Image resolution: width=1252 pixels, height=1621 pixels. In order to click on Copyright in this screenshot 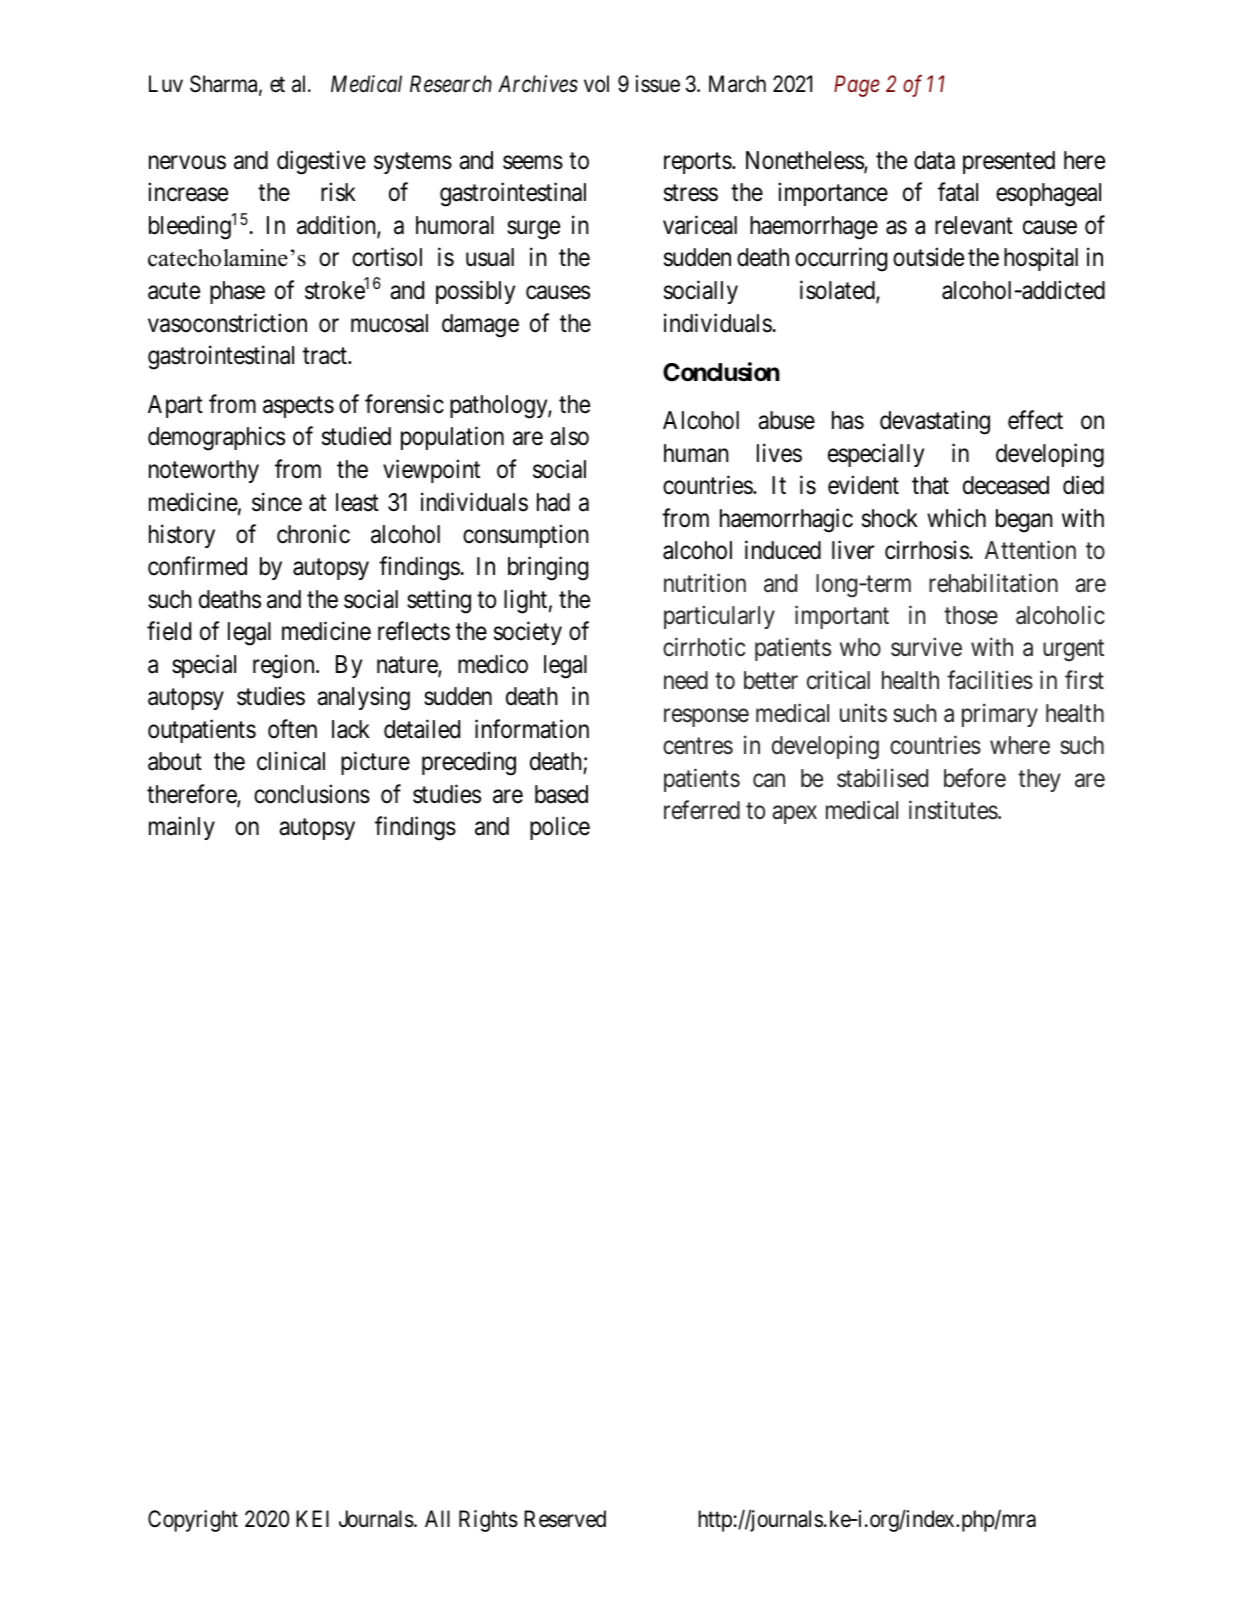, I will do `click(193, 1521)`.
